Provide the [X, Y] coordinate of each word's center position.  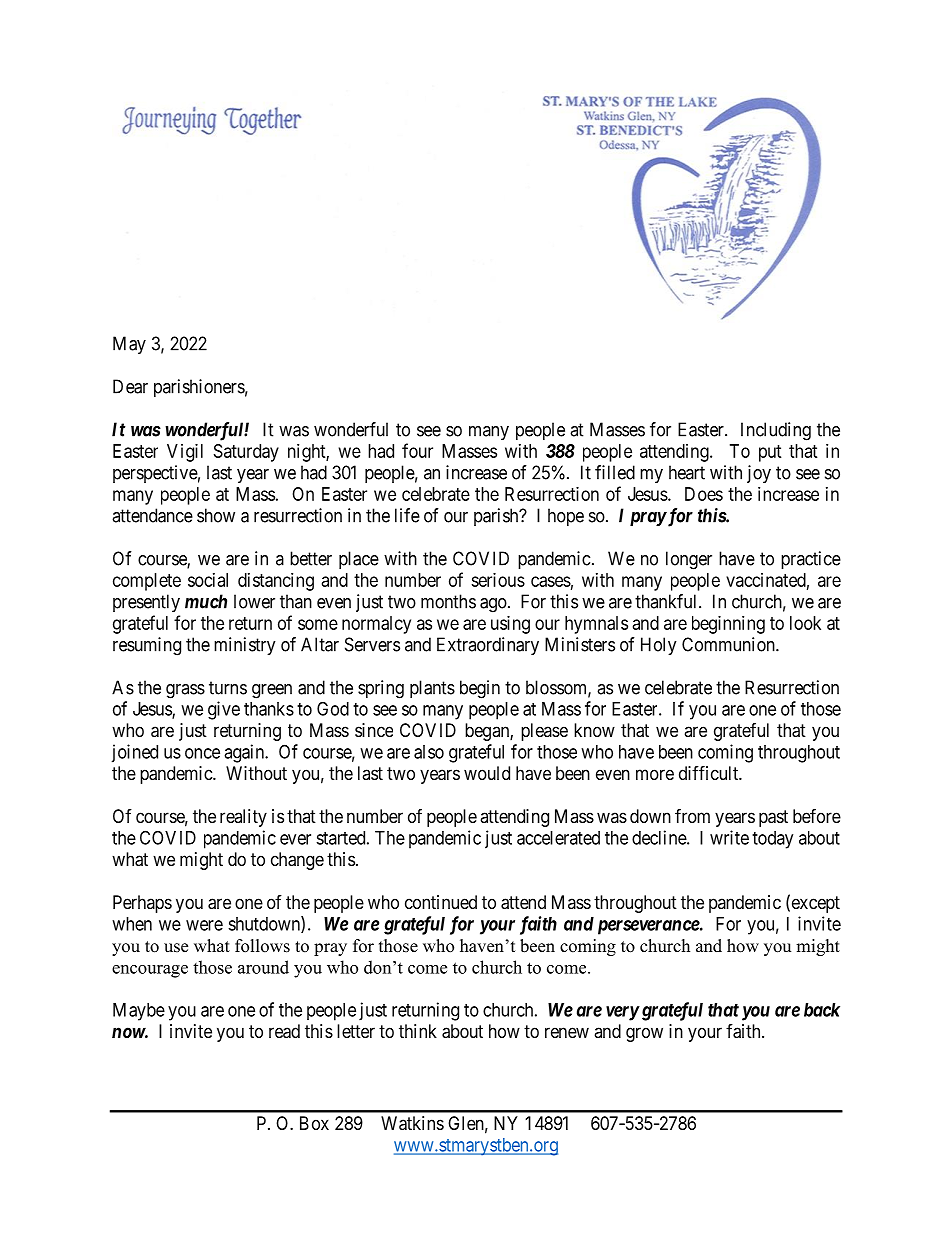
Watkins [412, 1123]
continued [441, 902]
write [729, 837]
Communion [729, 644]
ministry [245, 646]
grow [644, 1034]
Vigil [185, 453]
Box [314, 1123]
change [297, 861]
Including [776, 431]
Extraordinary [488, 646]
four [417, 450]
